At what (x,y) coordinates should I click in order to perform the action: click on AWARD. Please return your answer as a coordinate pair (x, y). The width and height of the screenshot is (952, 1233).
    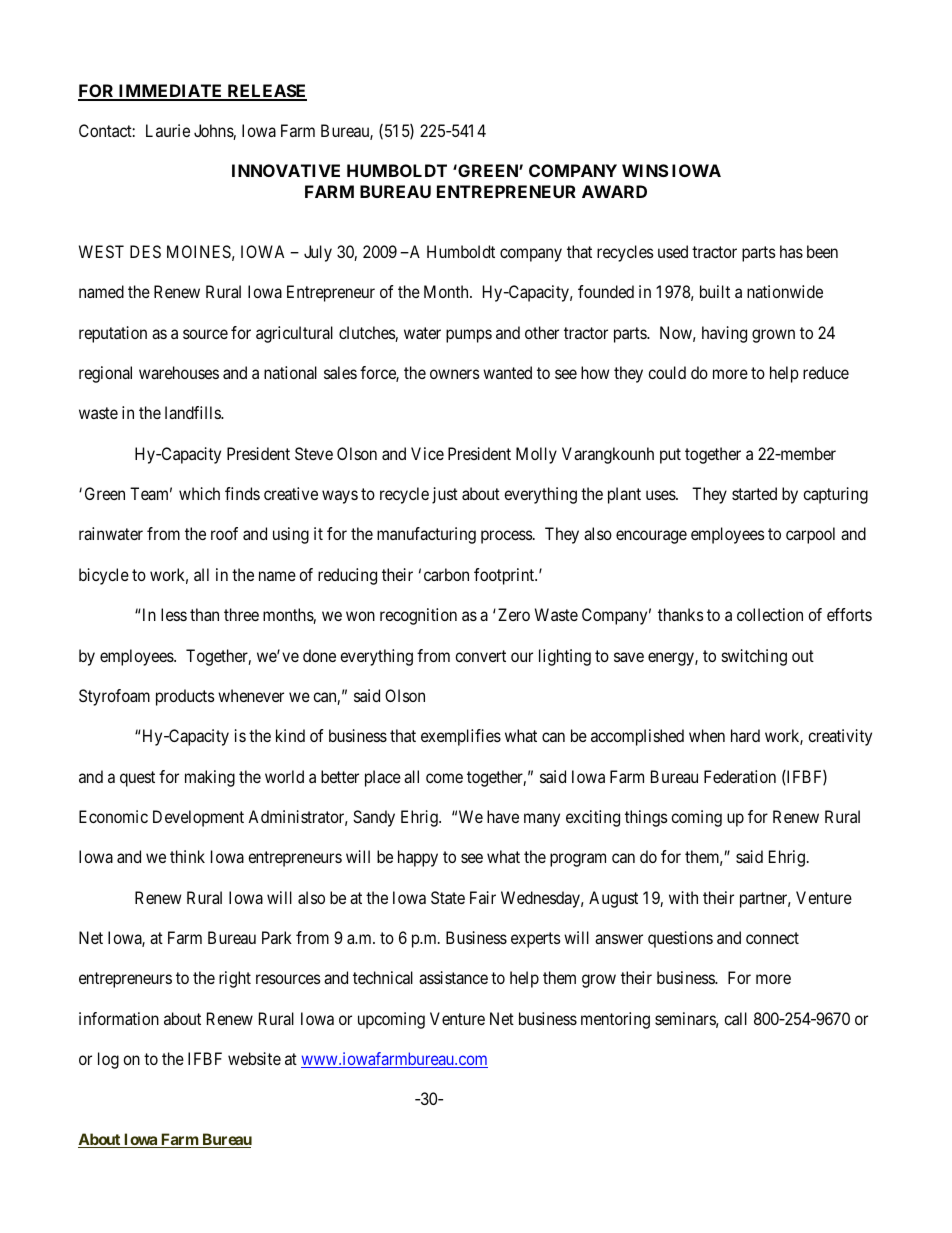
    Looking at the image, I should click on (614, 191).
